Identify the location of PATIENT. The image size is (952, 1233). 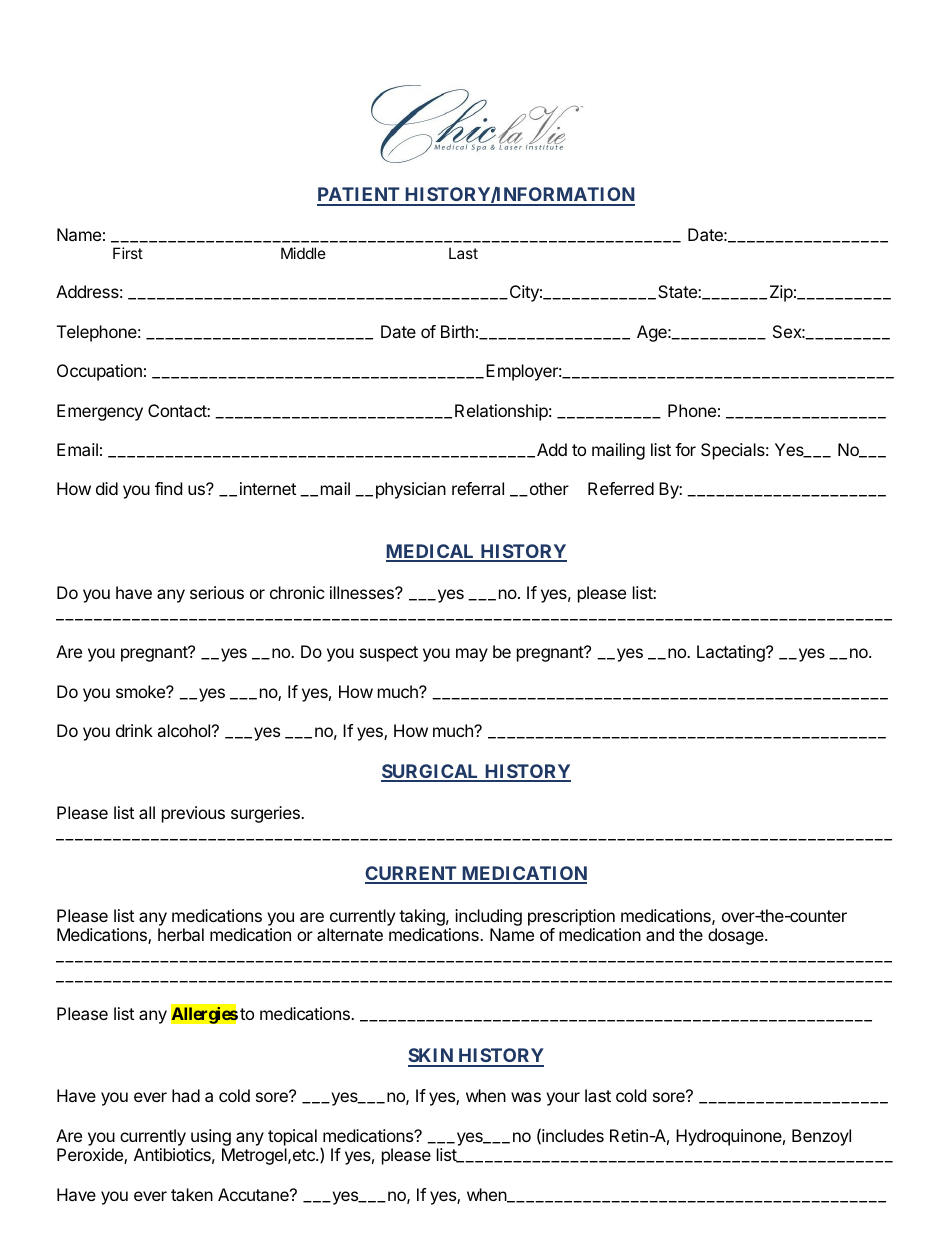
(359, 196).
